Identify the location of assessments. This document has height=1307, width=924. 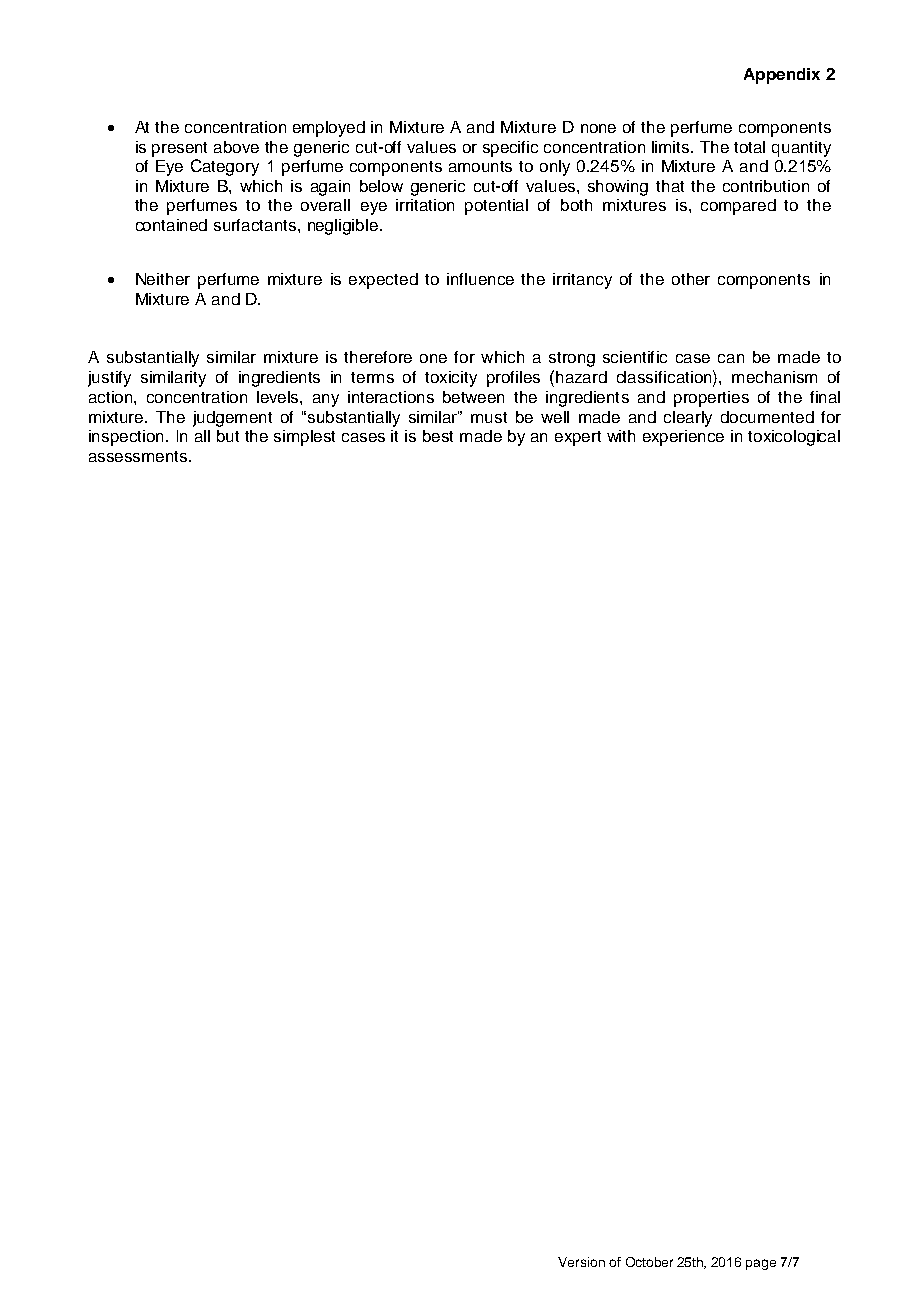
(138, 456).
